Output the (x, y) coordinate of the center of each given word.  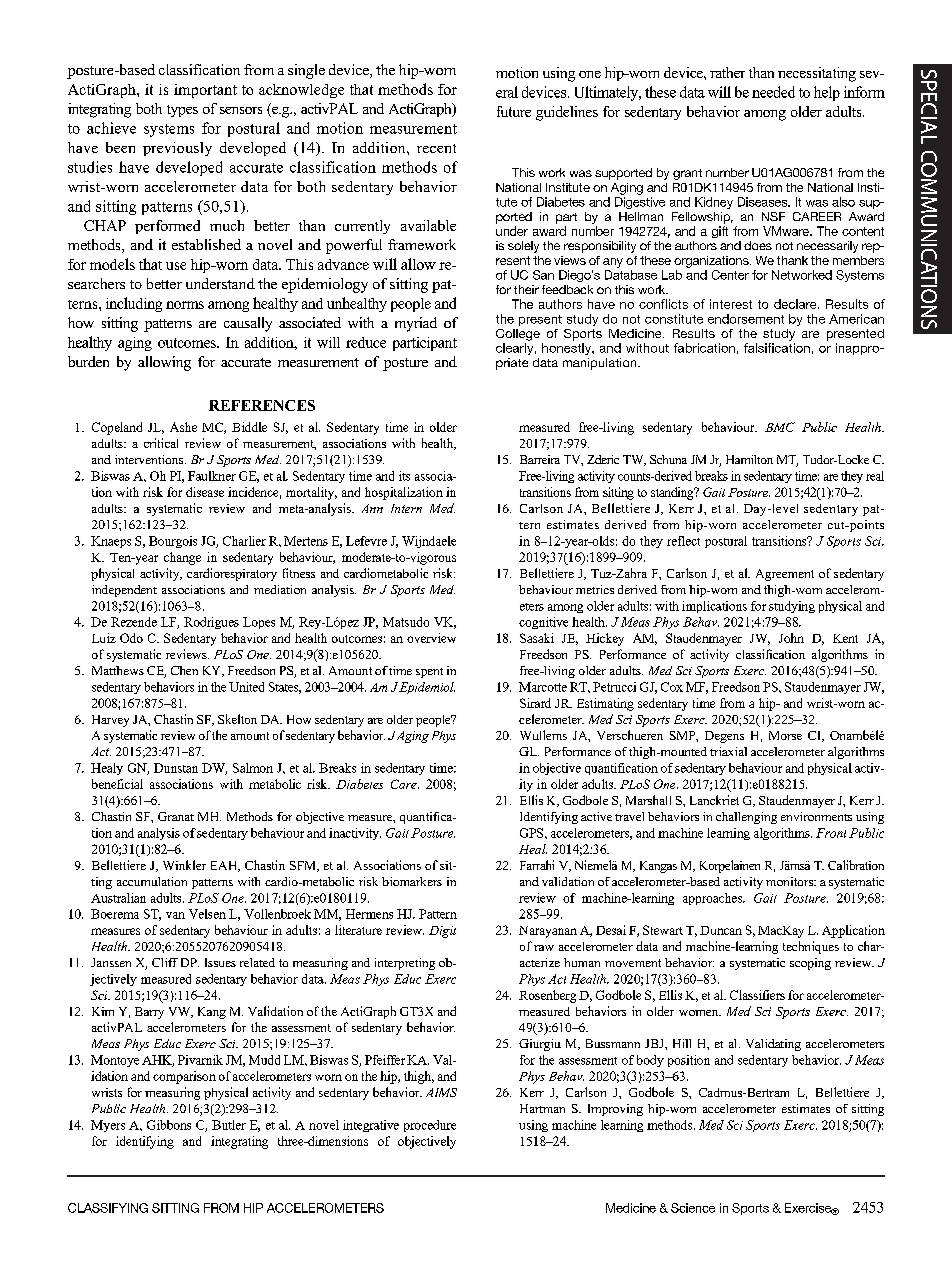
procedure (430, 1126)
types (182, 111)
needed (773, 92)
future (514, 111)
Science (693, 1208)
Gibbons (169, 1125)
